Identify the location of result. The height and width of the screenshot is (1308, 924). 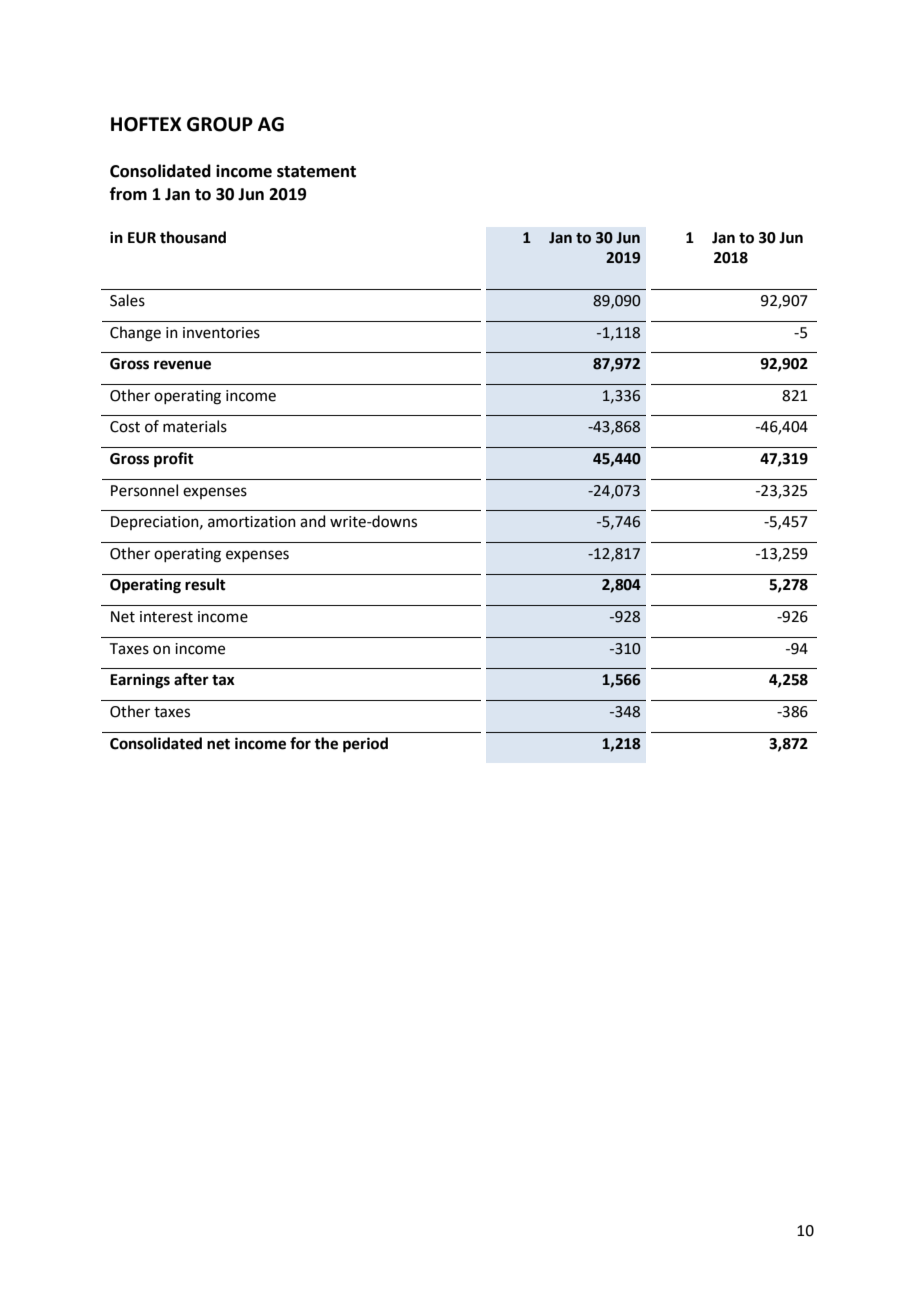
(205, 584).
